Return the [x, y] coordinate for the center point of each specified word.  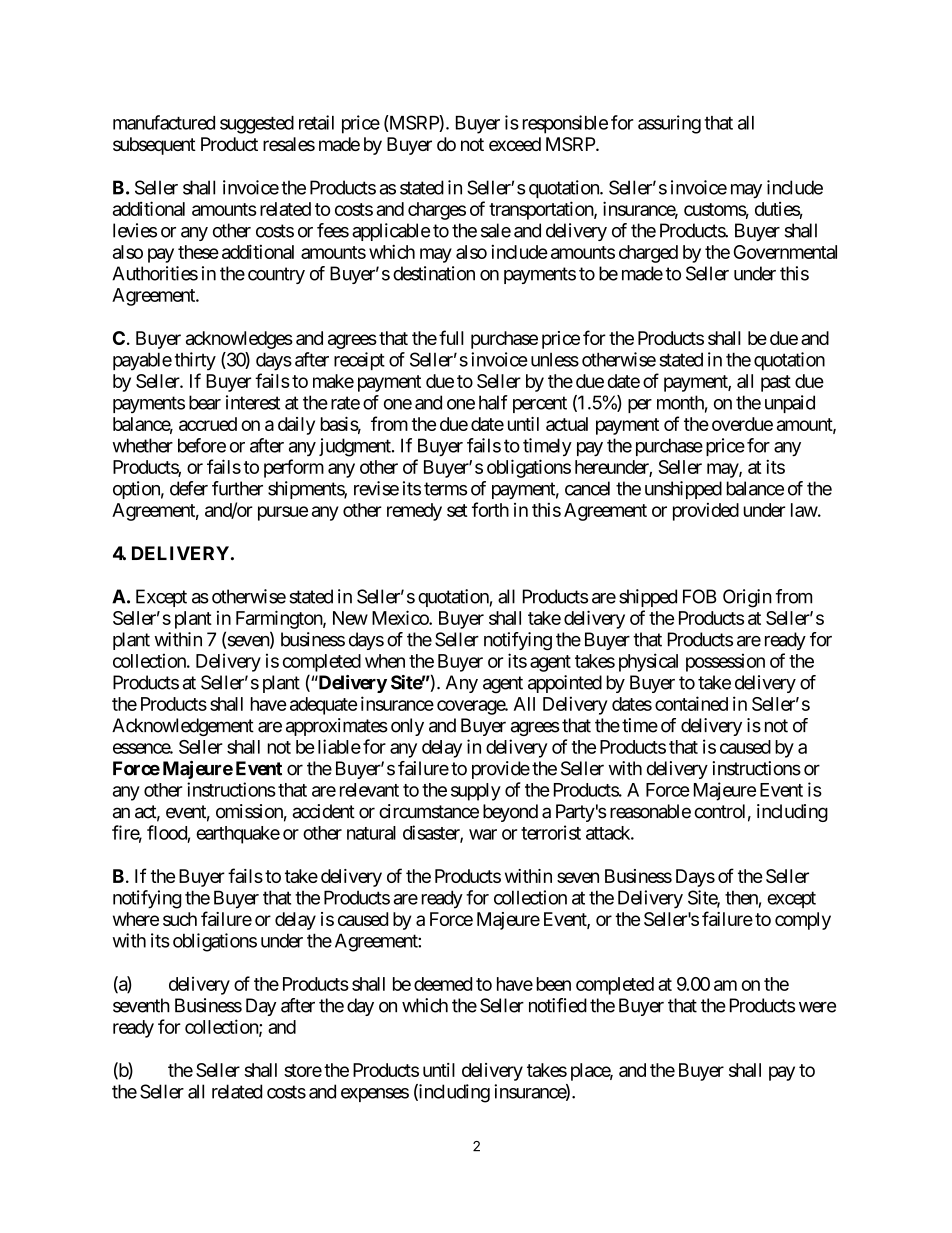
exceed [515, 144]
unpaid [790, 404]
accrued [208, 424]
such [180, 919]
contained [691, 703]
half [493, 402]
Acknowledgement [183, 727]
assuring [669, 124]
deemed [443, 984]
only [407, 727]
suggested [257, 125]
